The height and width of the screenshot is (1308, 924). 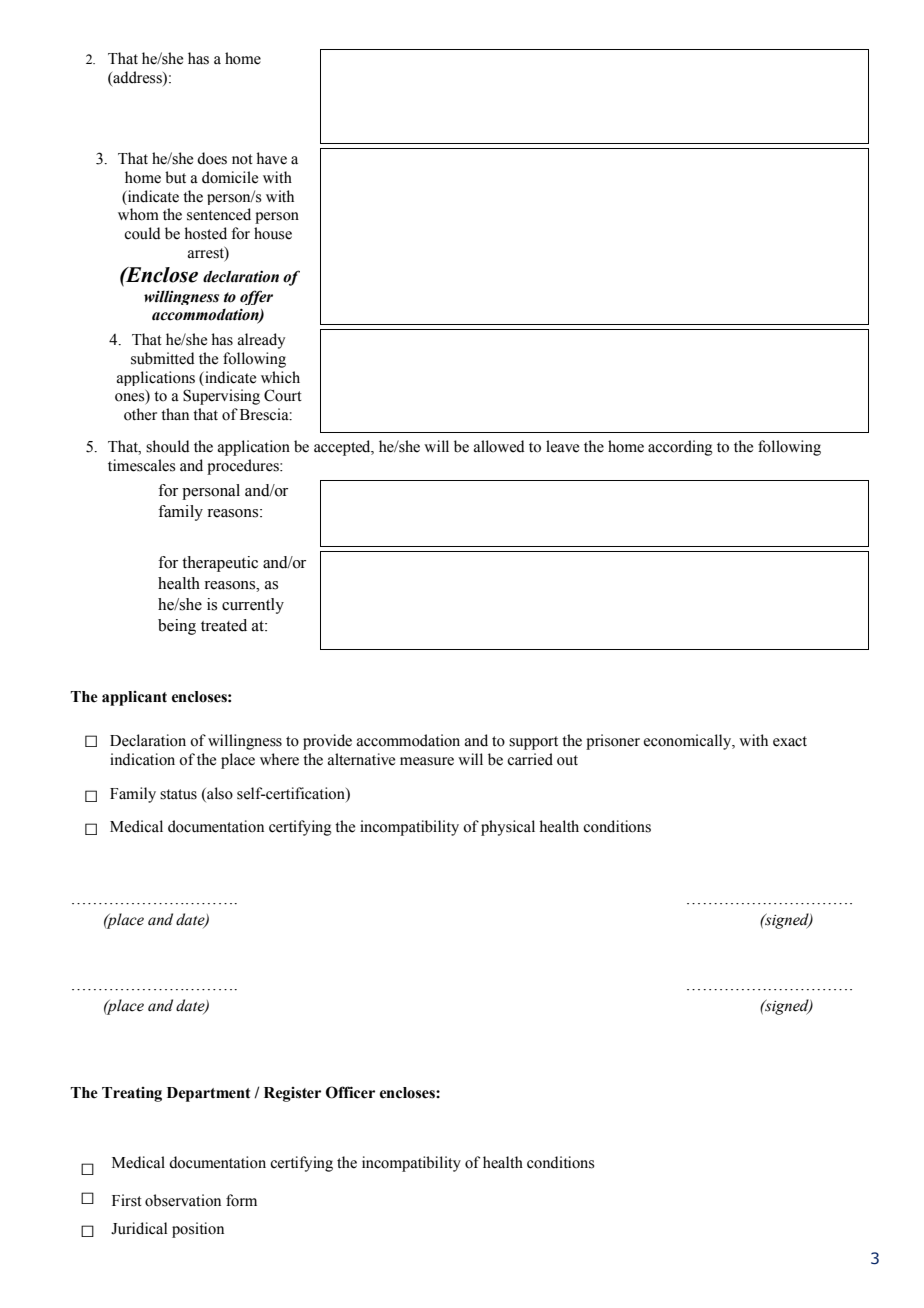 I want to click on Officer, so click(x=350, y=1092).
